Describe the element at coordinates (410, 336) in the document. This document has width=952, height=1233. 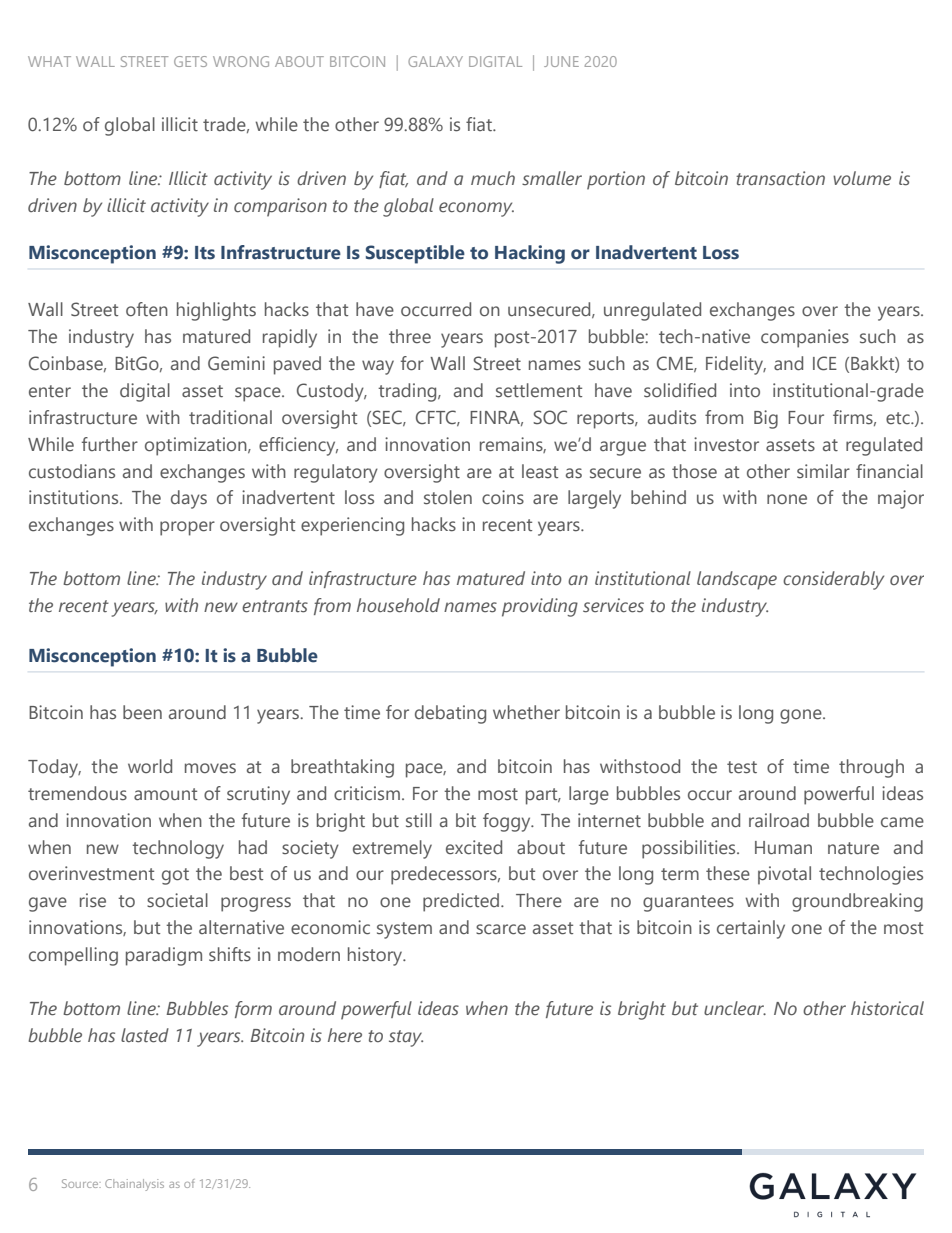
I see `three` at that location.
